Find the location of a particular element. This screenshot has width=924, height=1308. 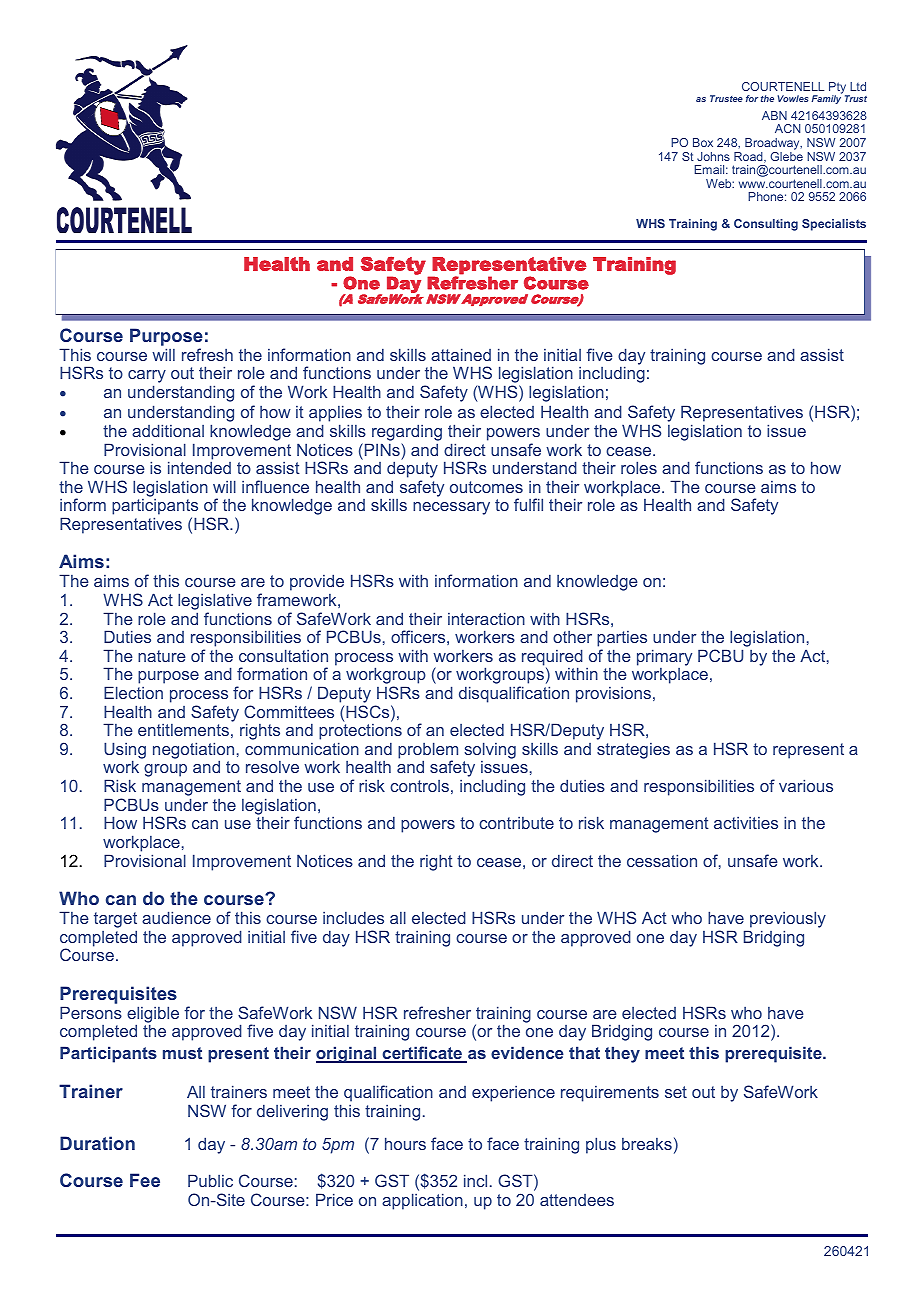

Box is located at coordinates (703, 142).
